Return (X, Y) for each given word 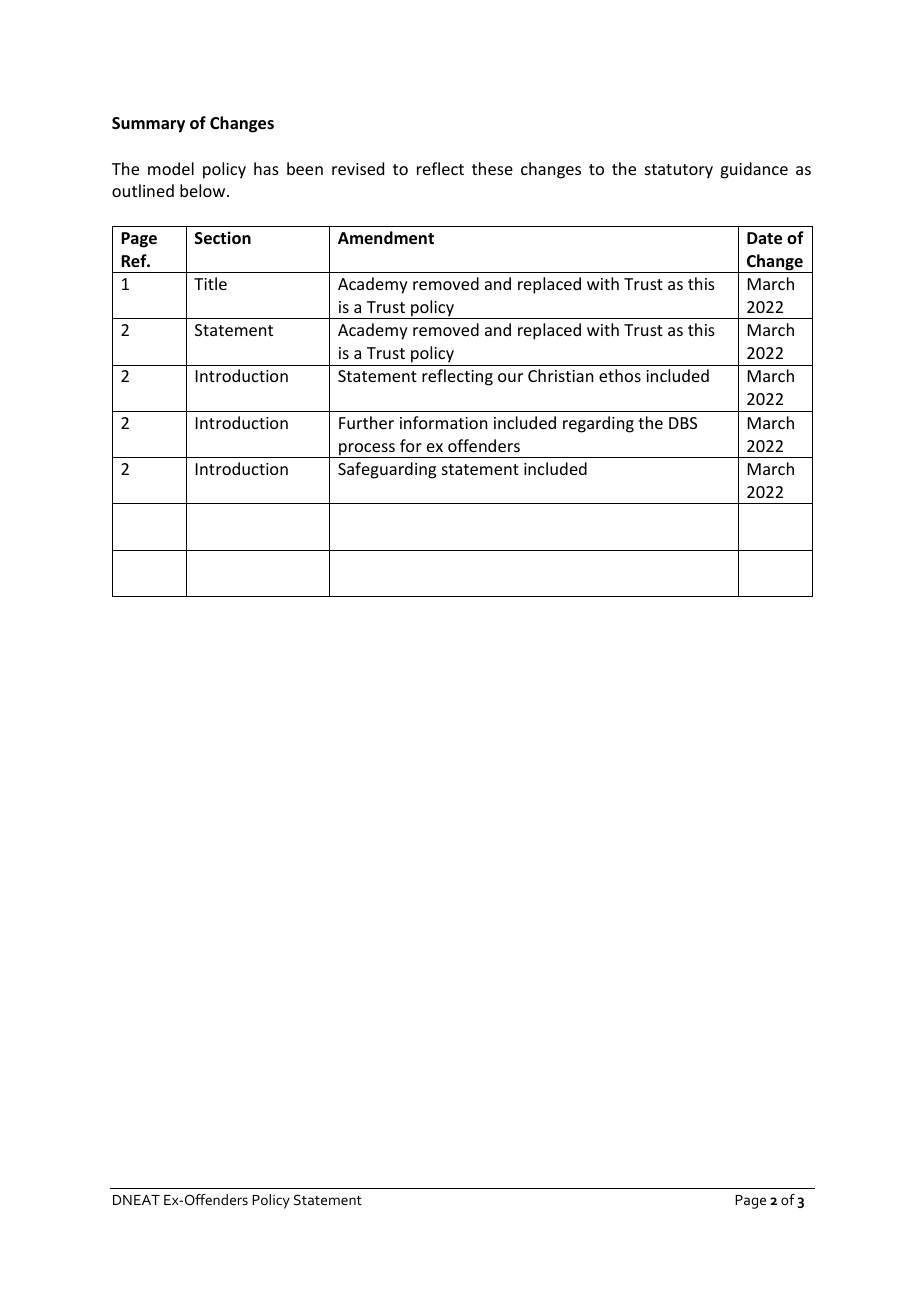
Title (210, 283)
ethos (620, 375)
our (510, 377)
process (367, 450)
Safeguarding (387, 470)
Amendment (386, 238)
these (492, 168)
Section (223, 238)
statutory (679, 171)
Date (764, 238)
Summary (148, 125)
